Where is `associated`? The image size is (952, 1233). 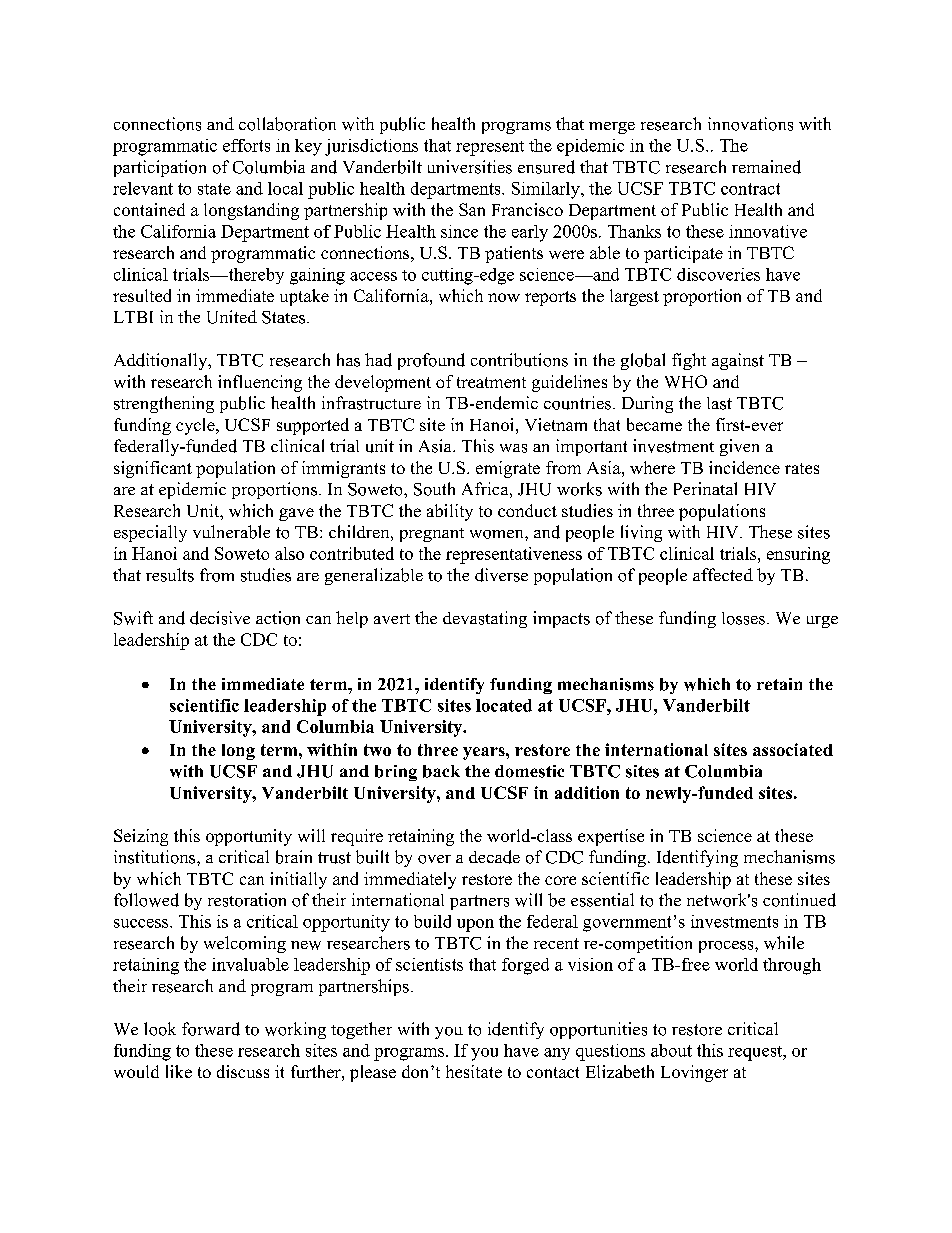 associated is located at coordinates (793, 749).
